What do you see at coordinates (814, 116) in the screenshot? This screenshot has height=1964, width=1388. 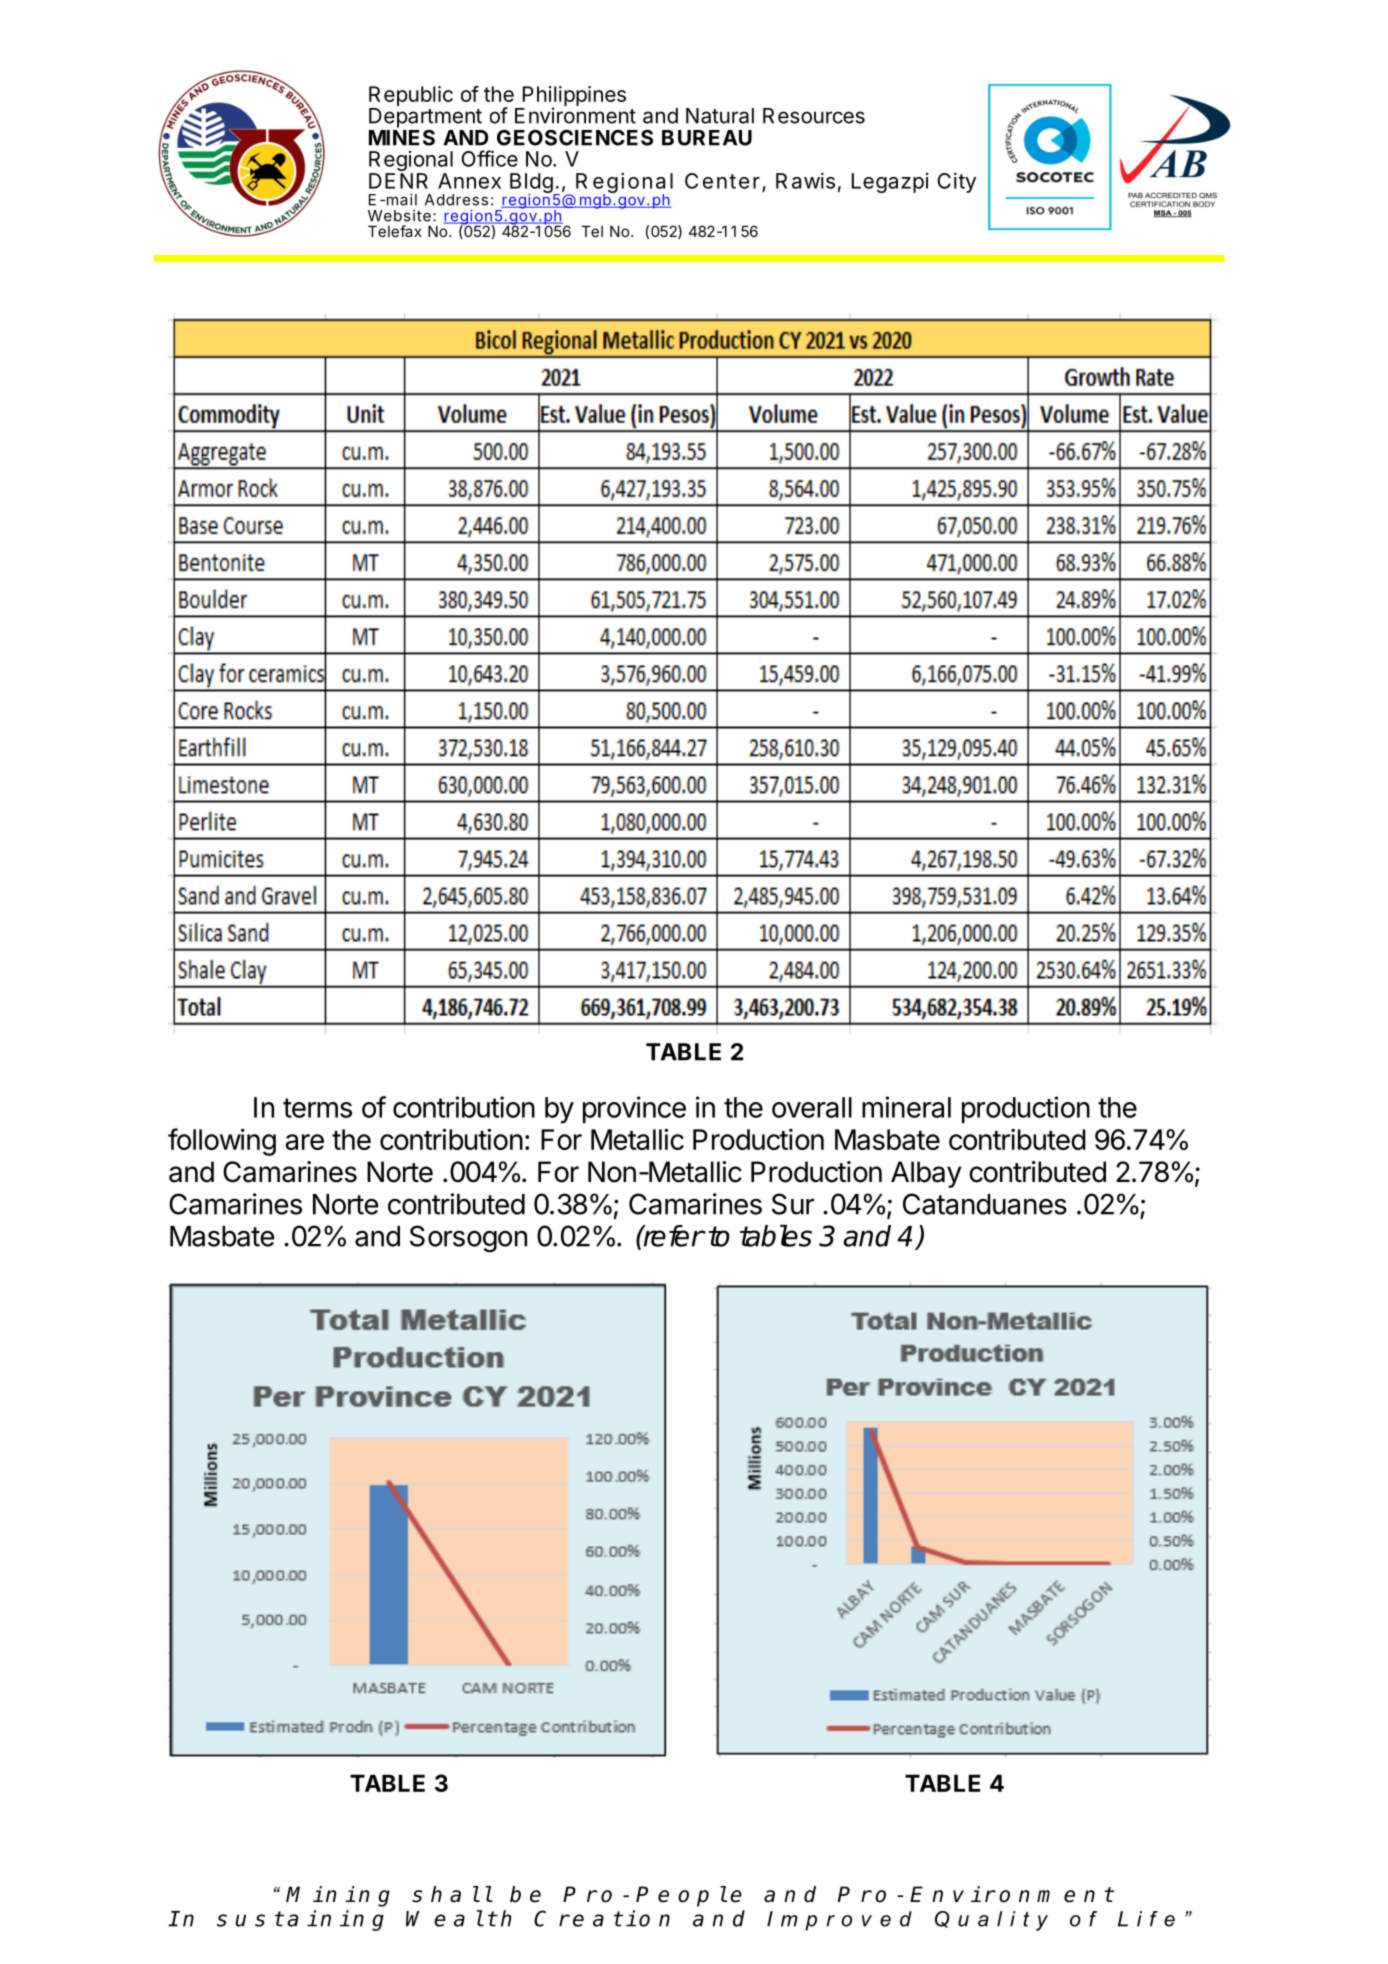 I see `Resources` at bounding box center [814, 116].
